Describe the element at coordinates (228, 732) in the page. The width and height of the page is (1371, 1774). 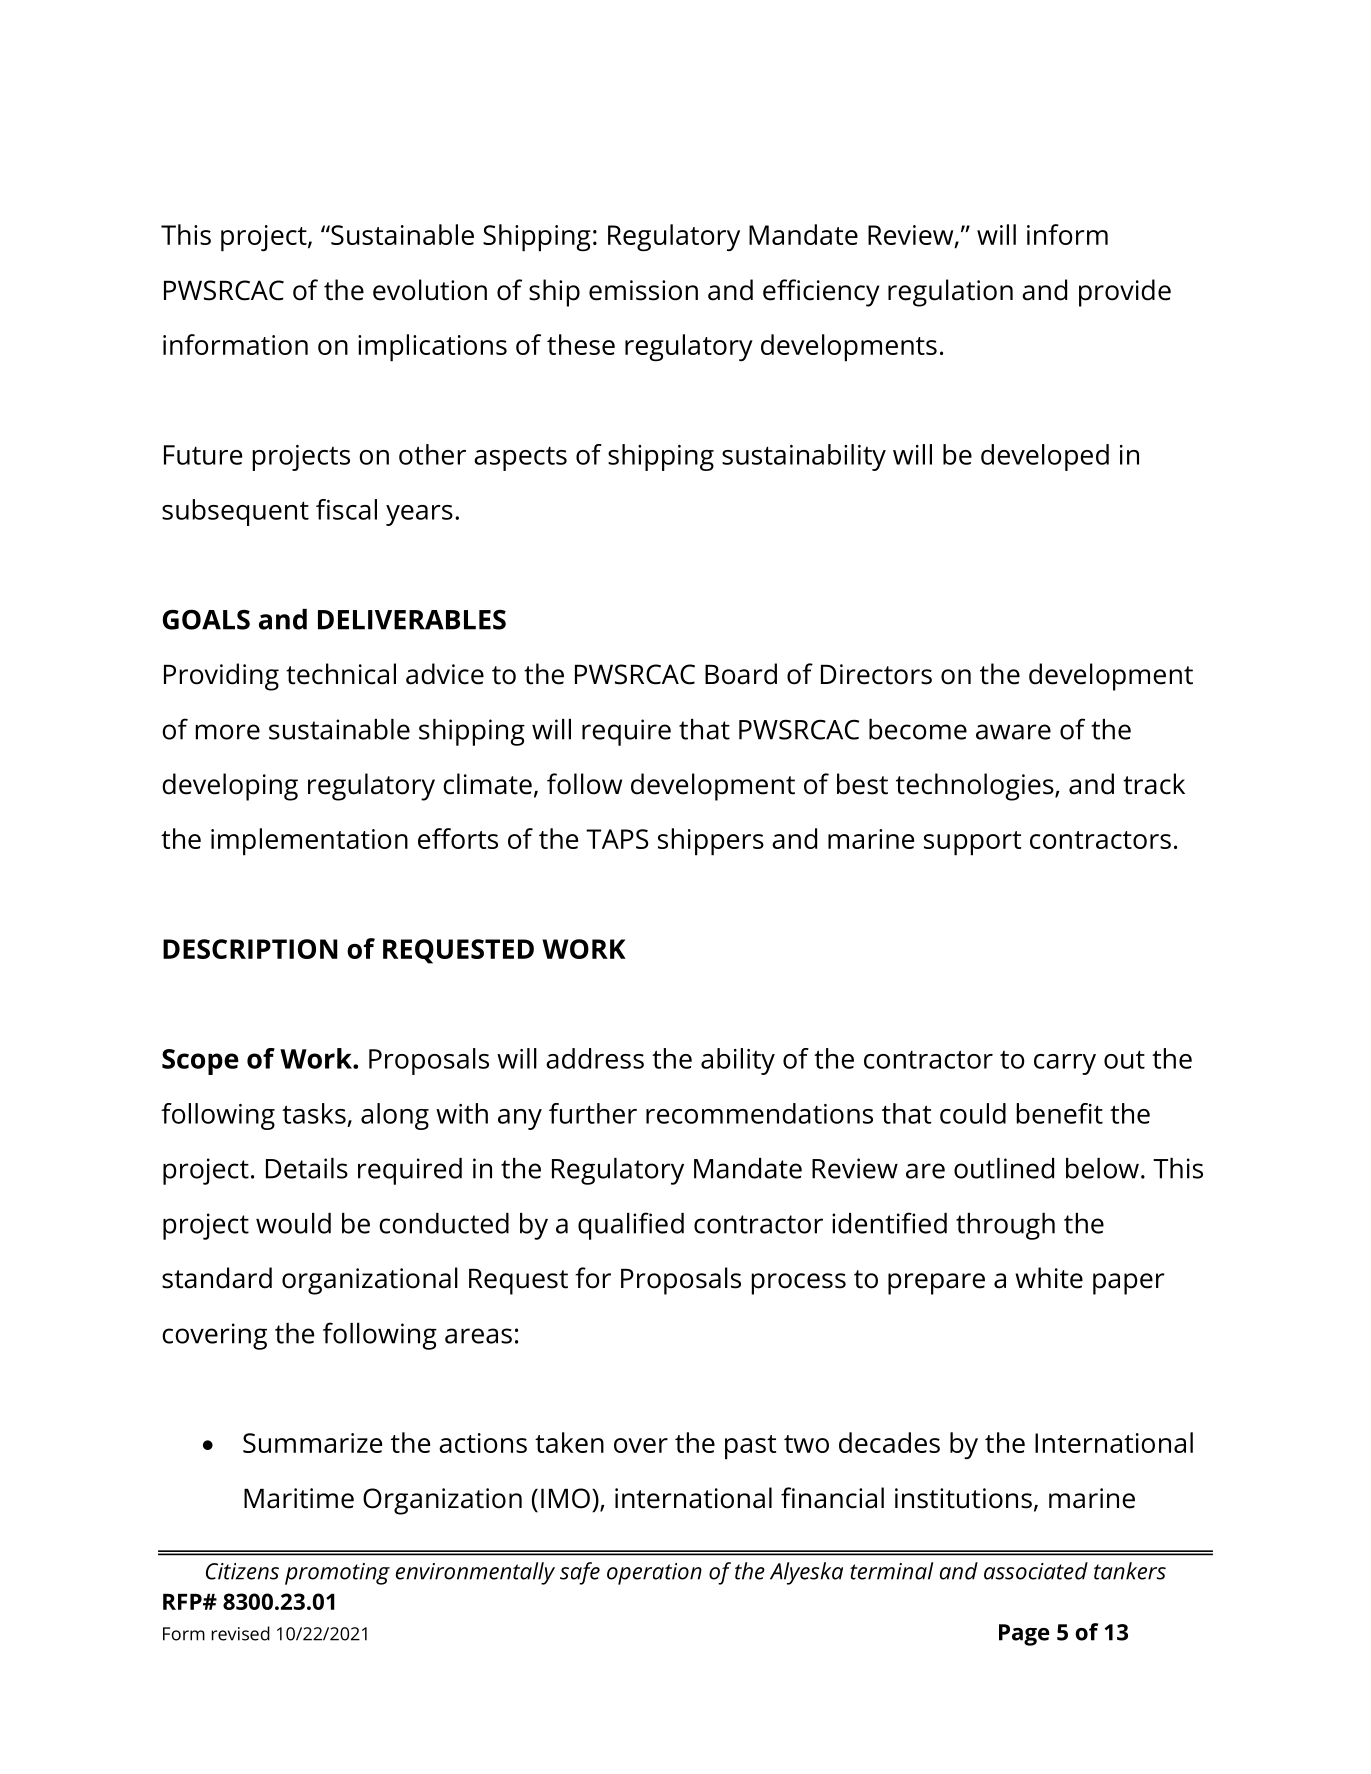
I see `more` at that location.
